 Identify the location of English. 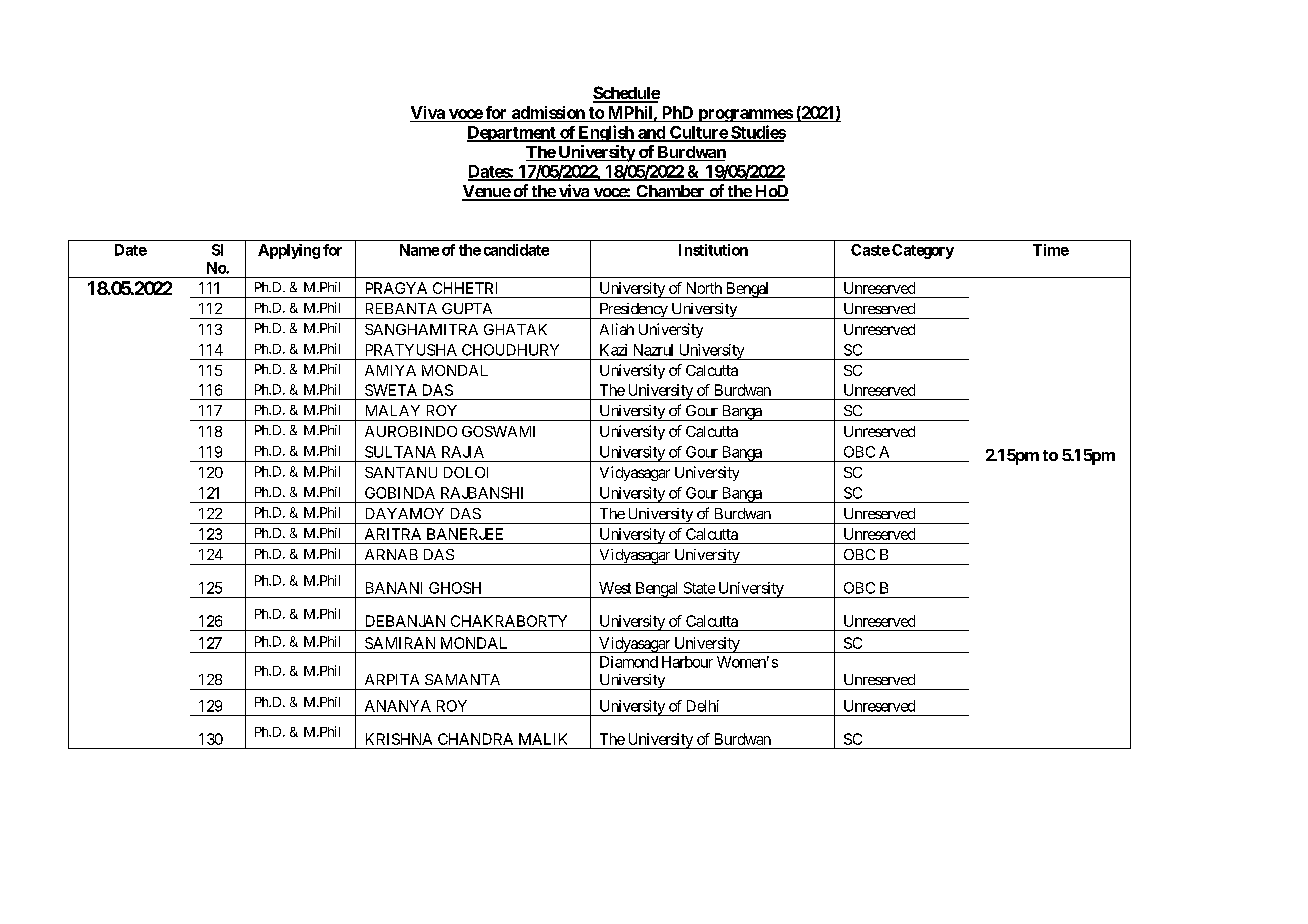
(605, 133).
